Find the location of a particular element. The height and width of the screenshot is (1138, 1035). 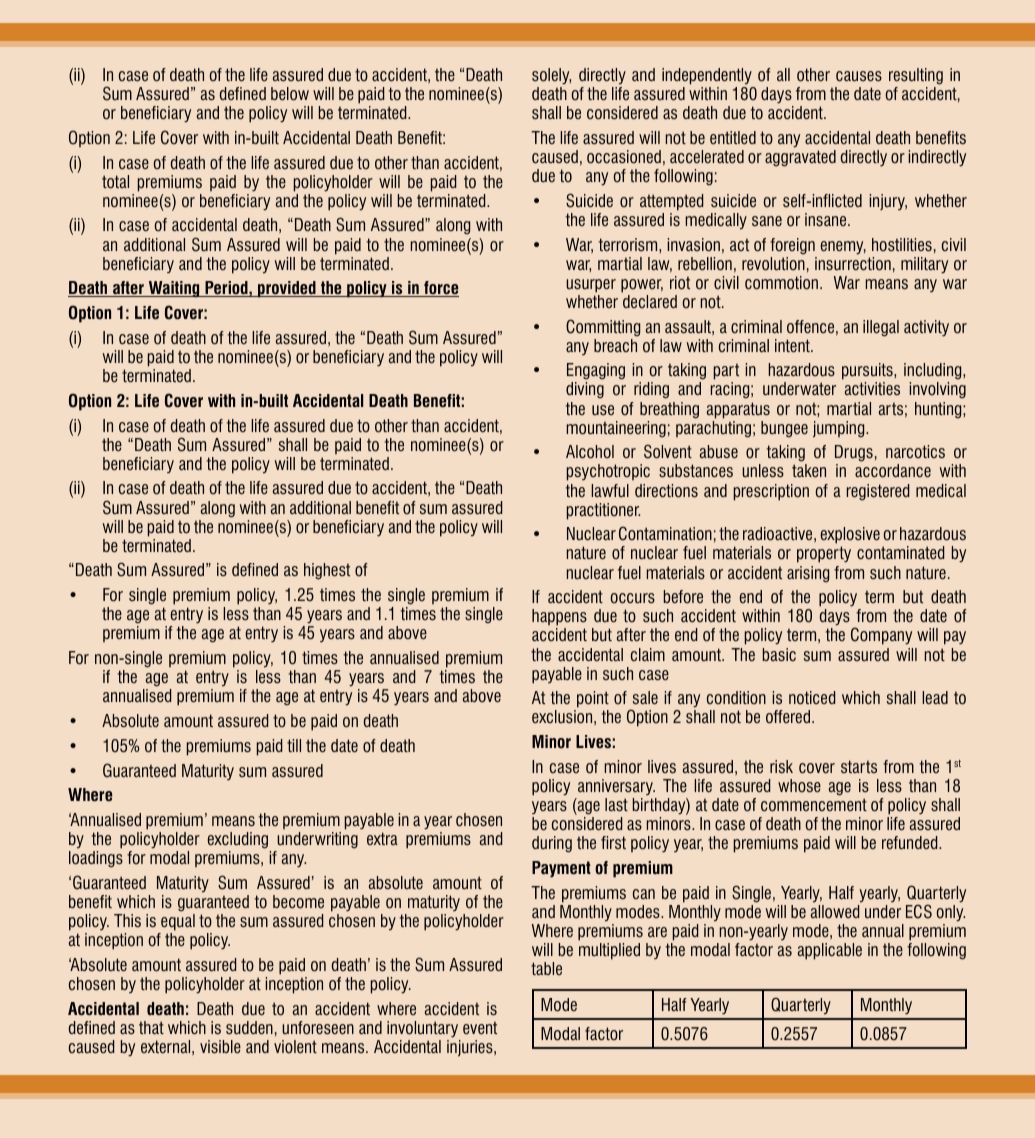

event is located at coordinates (480, 1028).
